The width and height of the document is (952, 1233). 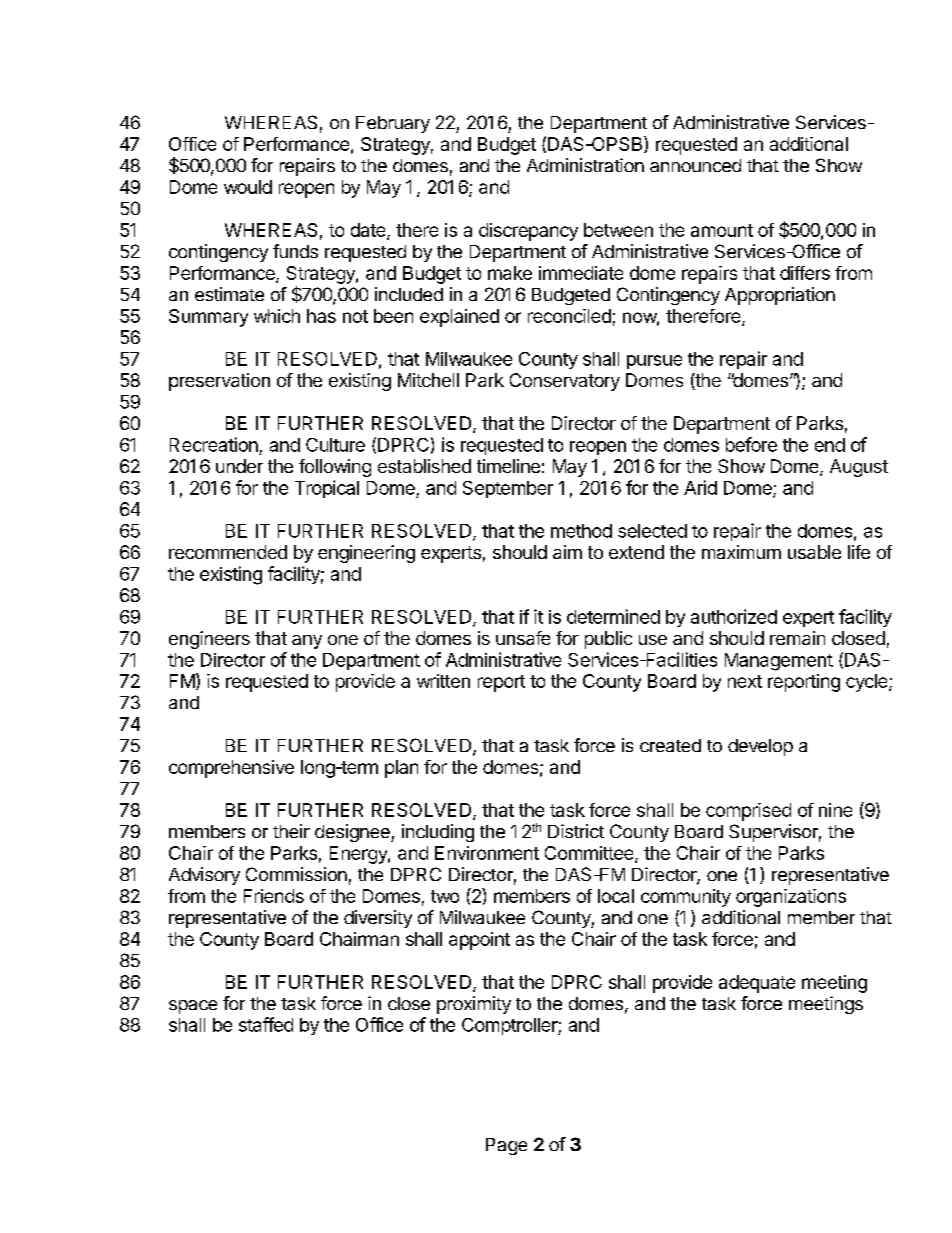 I want to click on staffed, so click(x=266, y=1024).
